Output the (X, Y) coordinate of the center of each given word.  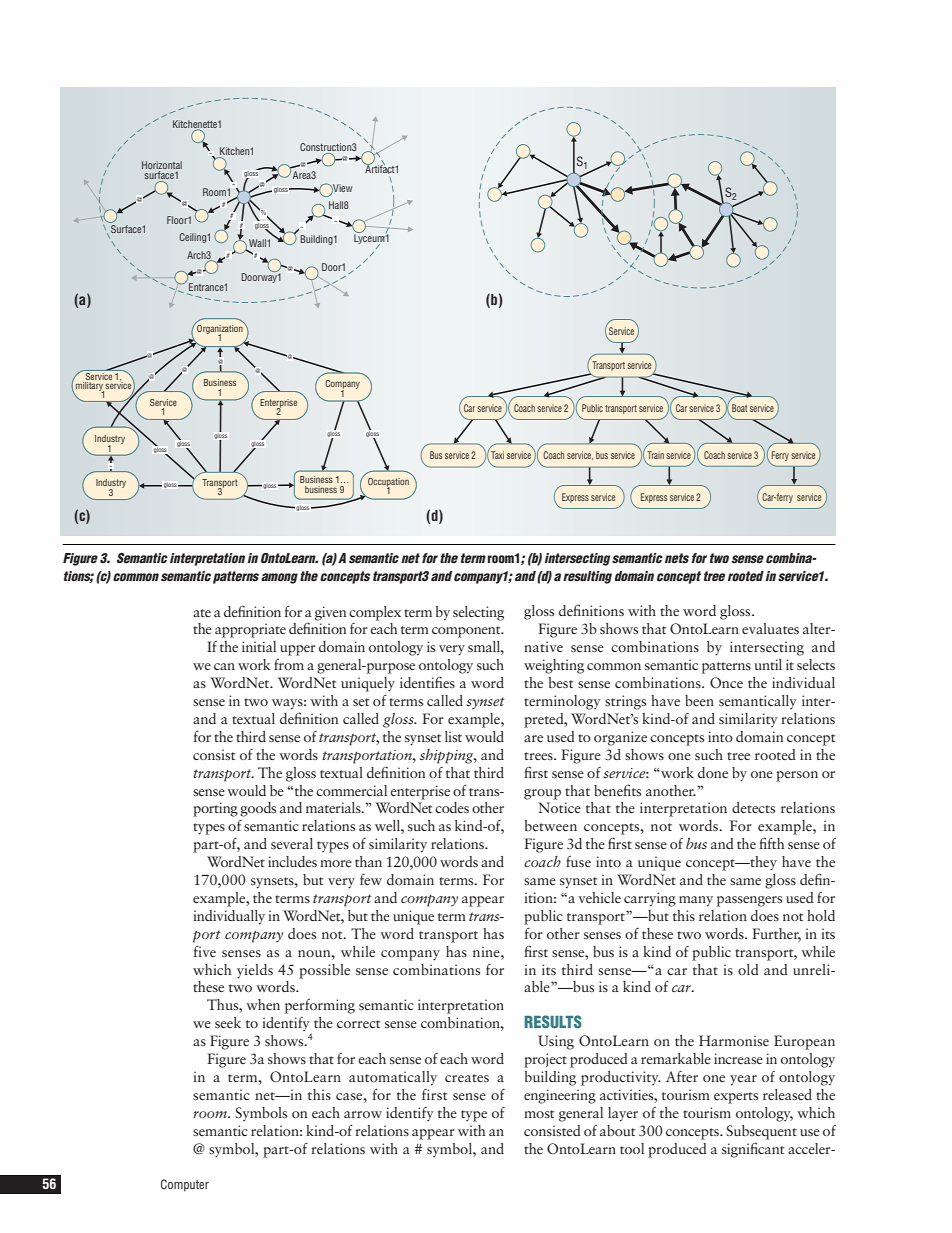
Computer (185, 1185)
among (279, 578)
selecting (478, 613)
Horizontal (162, 165)
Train (654, 456)
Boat (739, 408)
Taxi (496, 454)
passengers (749, 901)
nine (487, 951)
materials (334, 807)
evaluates (770, 628)
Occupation (388, 483)
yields (255, 971)
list (453, 736)
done (713, 772)
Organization (220, 329)
